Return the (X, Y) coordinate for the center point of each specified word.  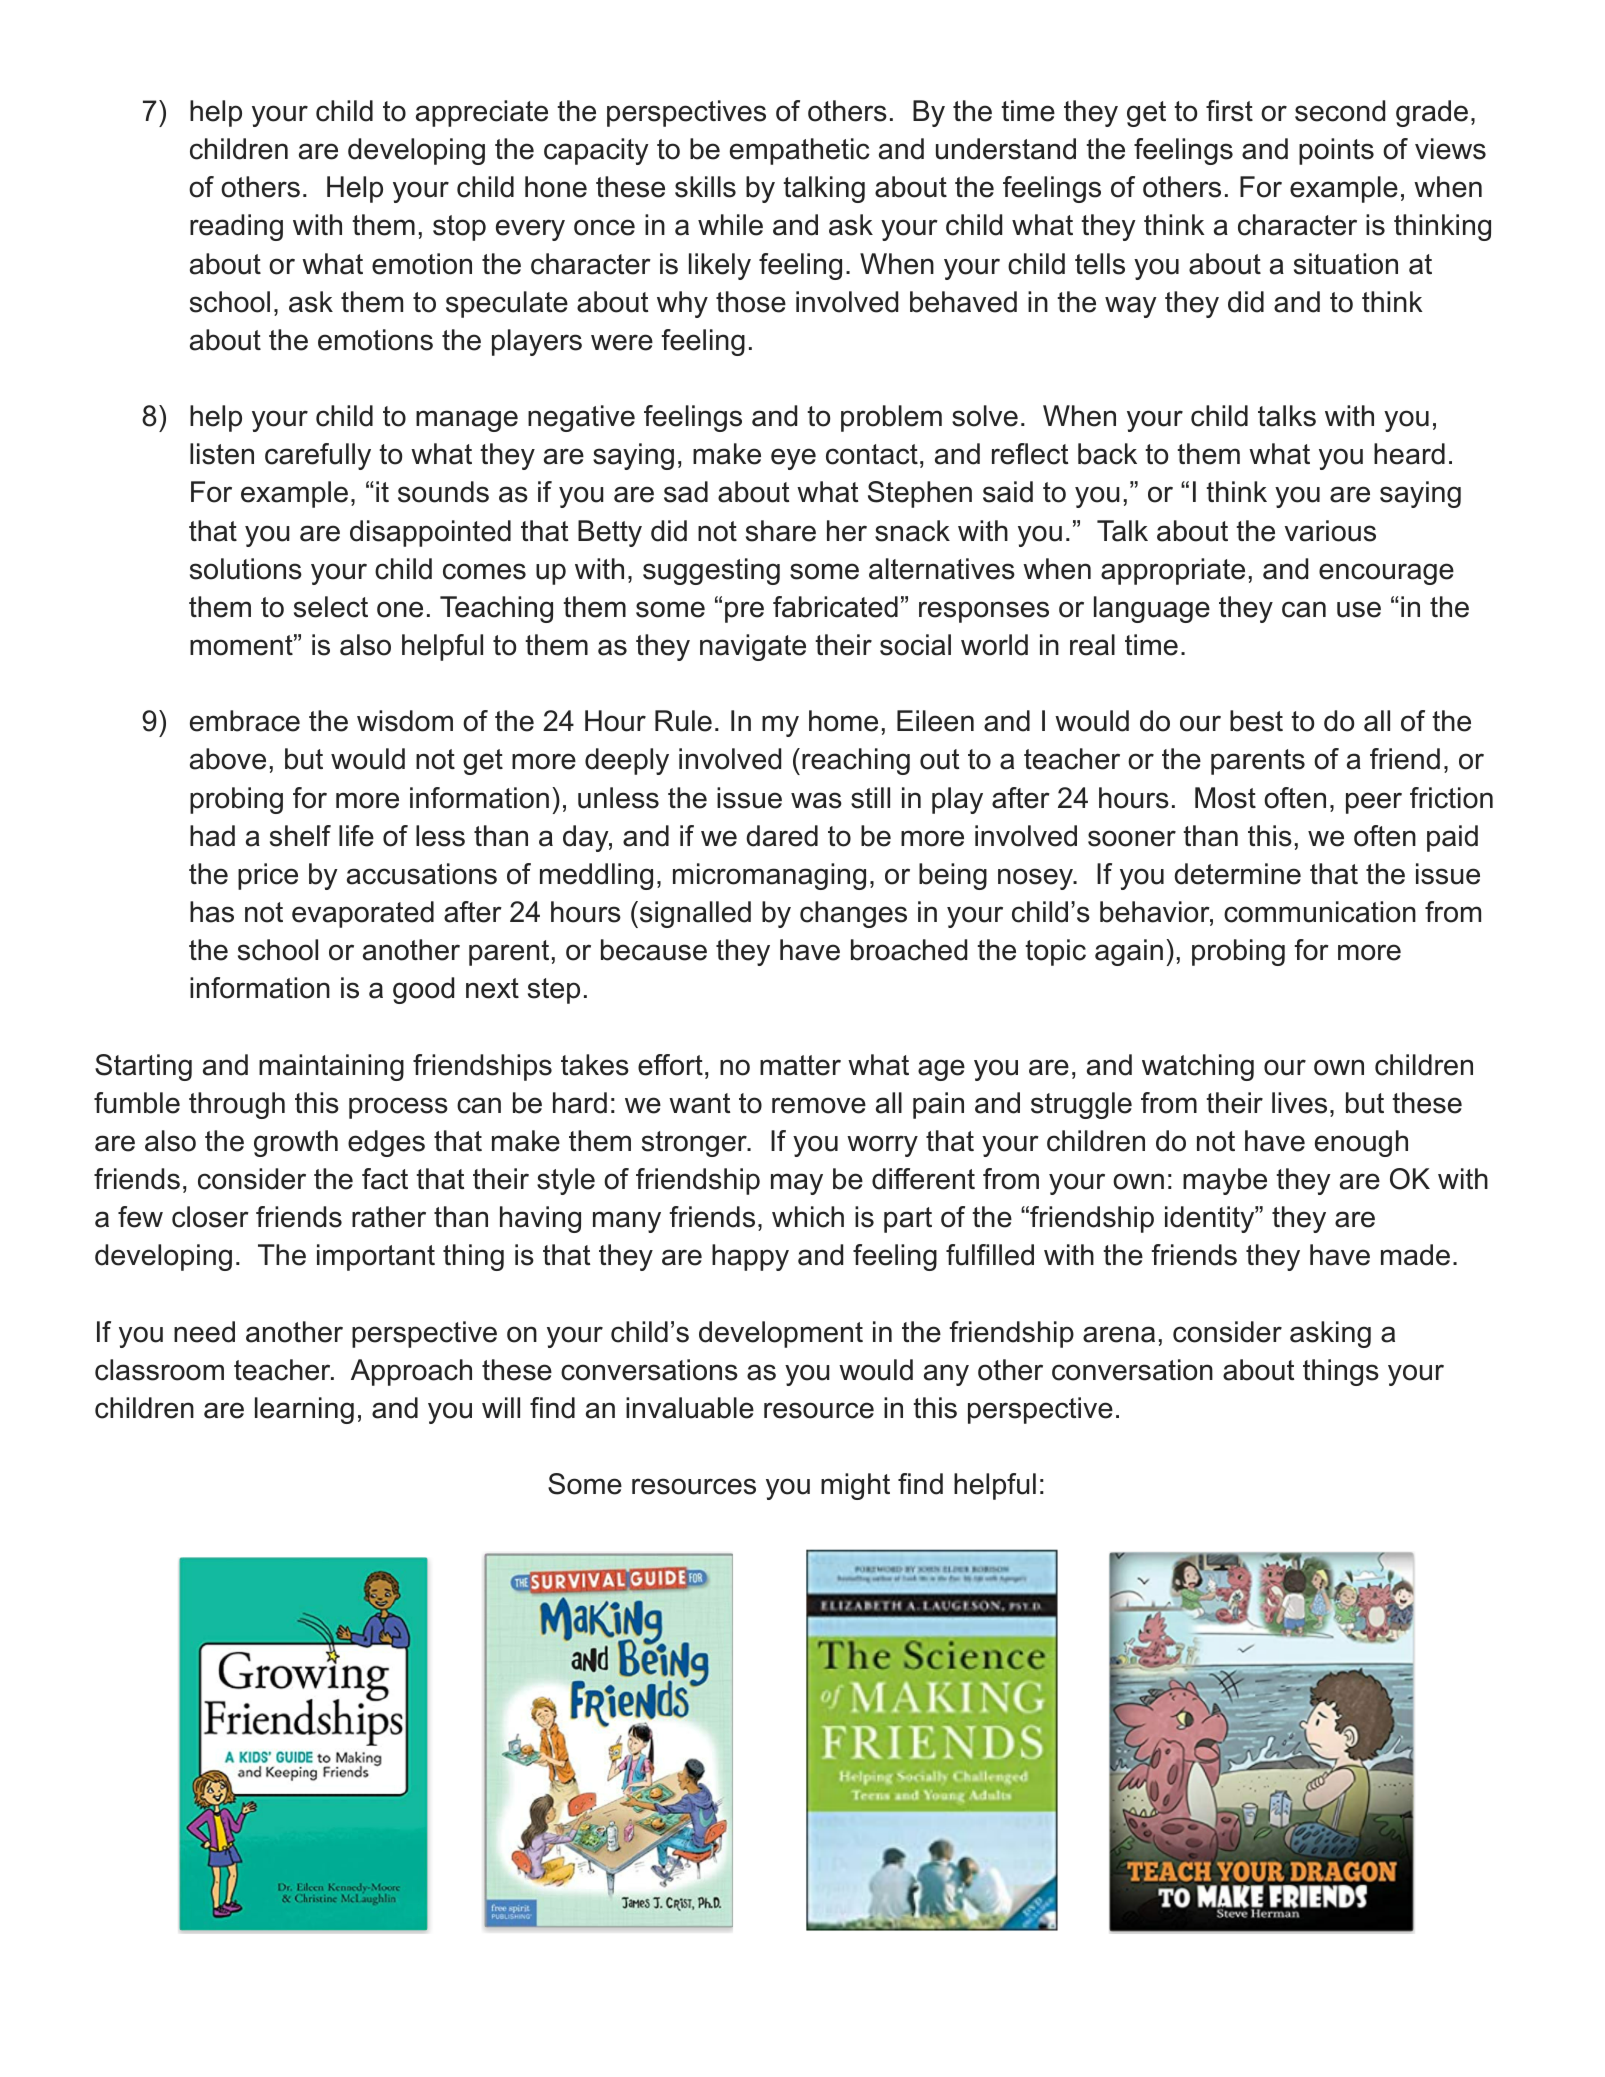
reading (236, 227)
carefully (318, 456)
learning (304, 1410)
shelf (300, 836)
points (1336, 151)
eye (793, 459)
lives (1299, 1103)
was (816, 800)
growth (296, 1143)
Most (1225, 798)
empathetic (800, 151)
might (855, 1486)
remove (819, 1105)
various (1330, 531)
